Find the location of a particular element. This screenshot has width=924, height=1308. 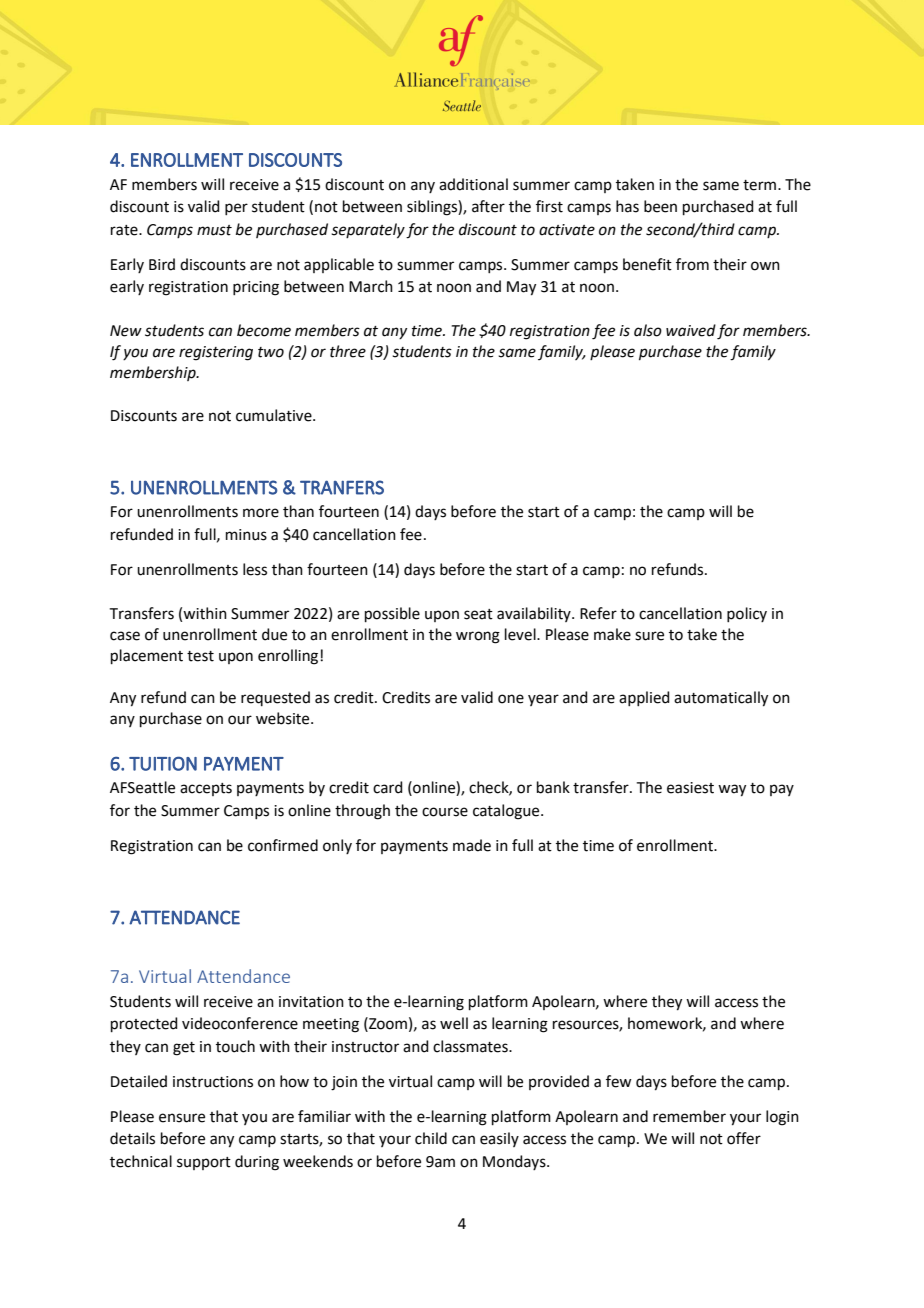

policy is located at coordinates (747, 614).
